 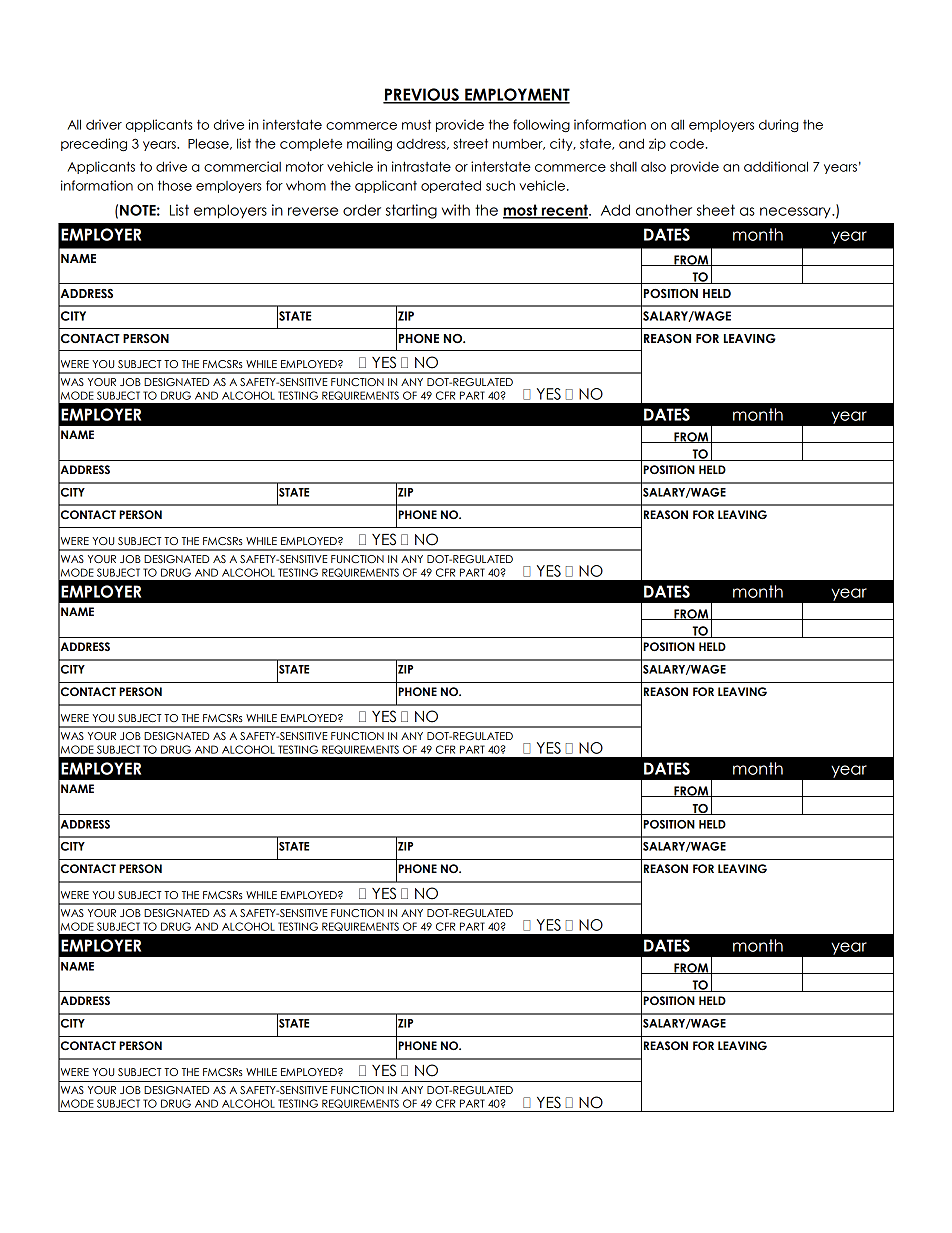 I want to click on with, so click(x=456, y=210).
